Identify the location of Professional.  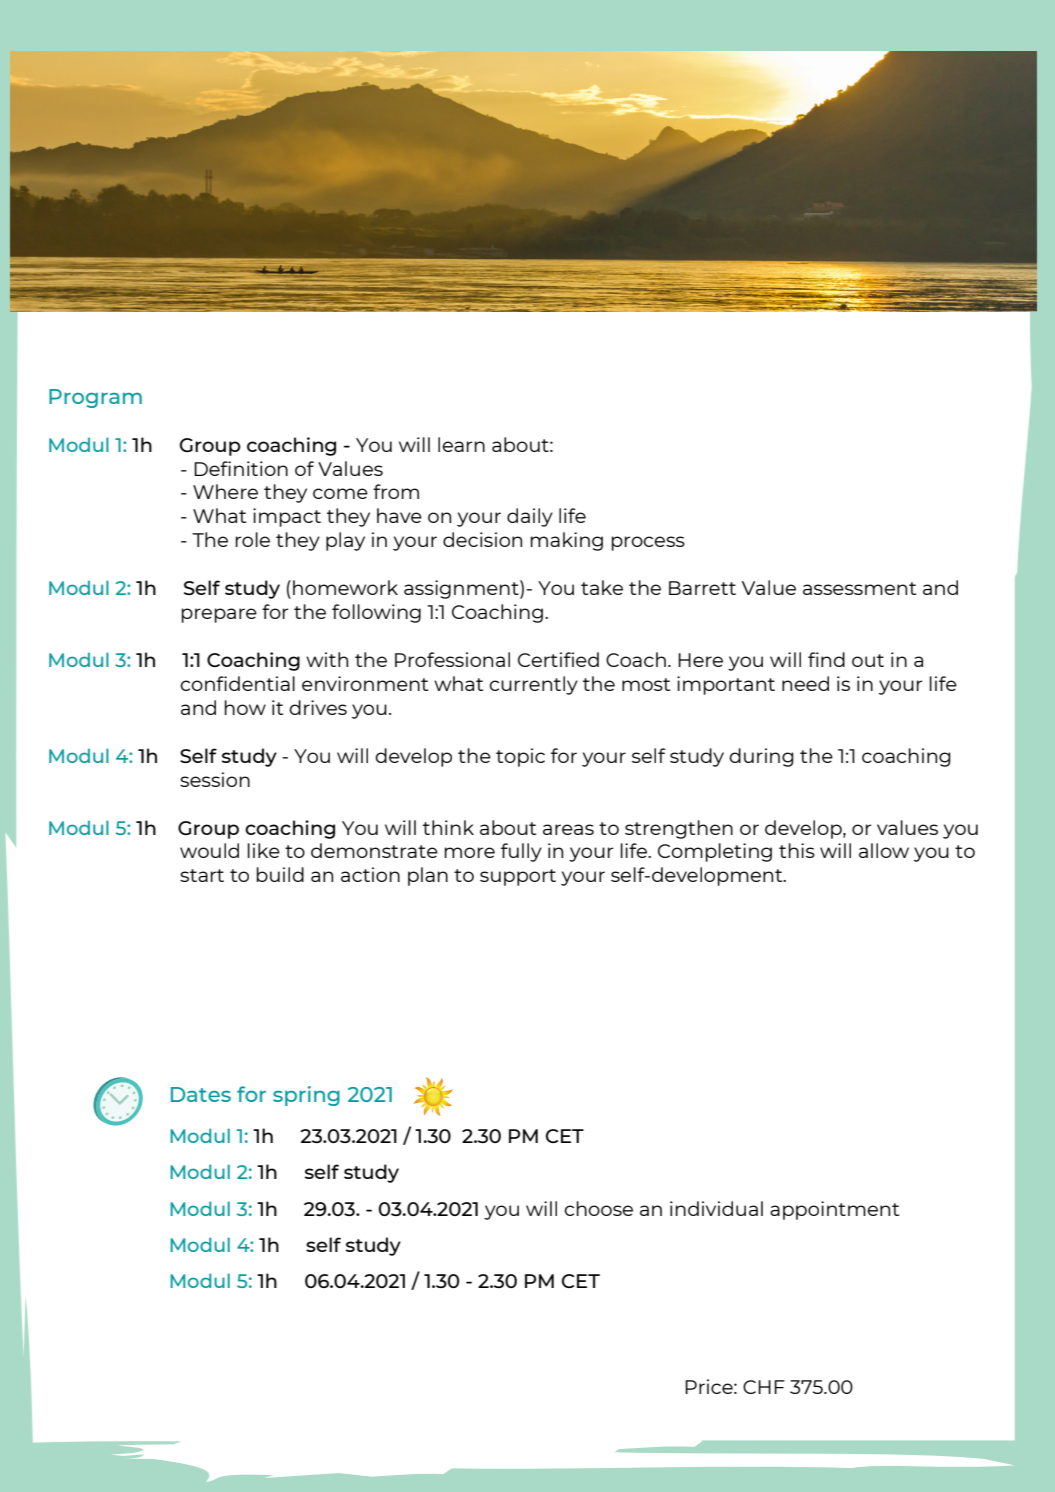
(452, 659).
